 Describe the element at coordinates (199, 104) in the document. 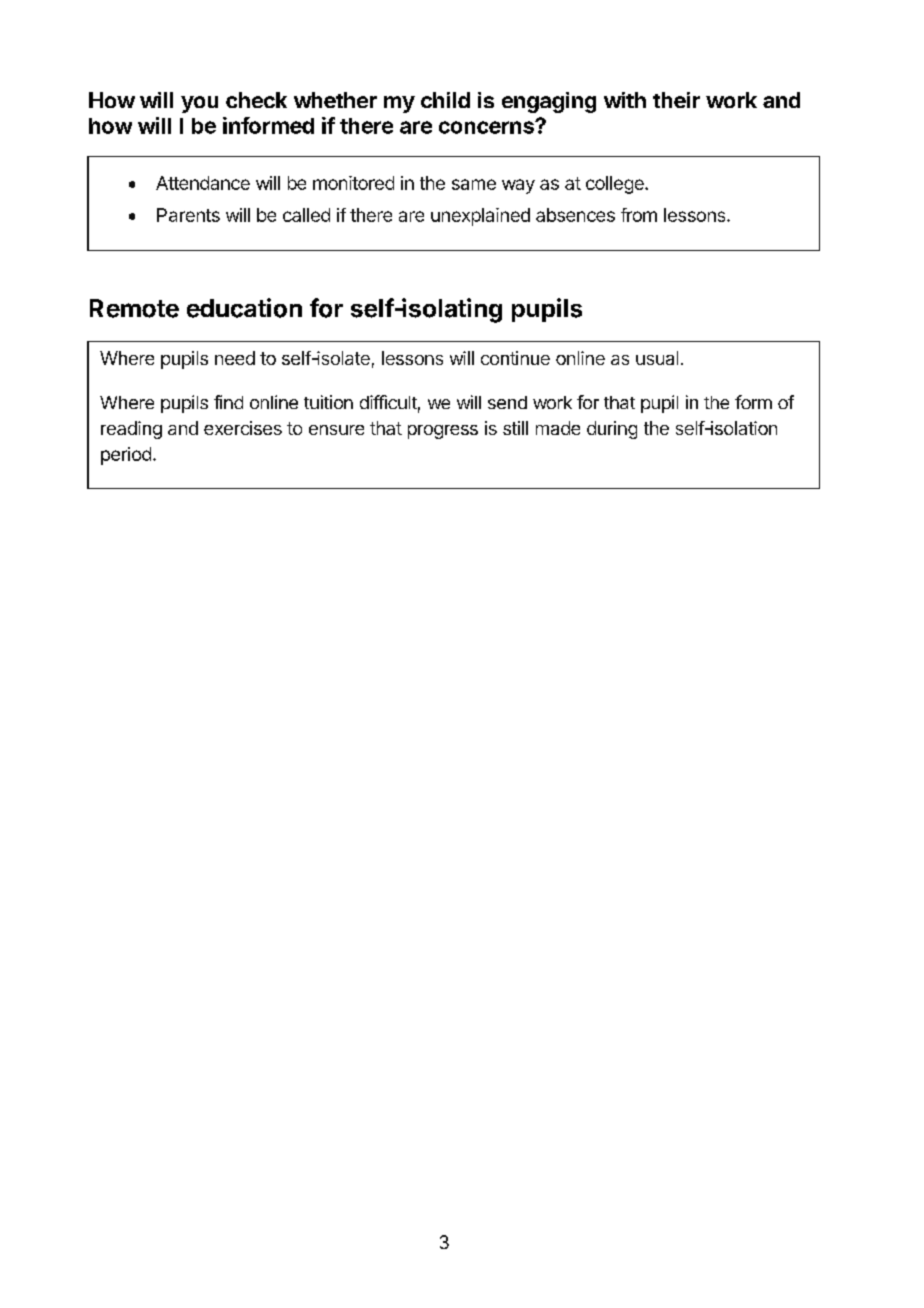

I see `you` at that location.
